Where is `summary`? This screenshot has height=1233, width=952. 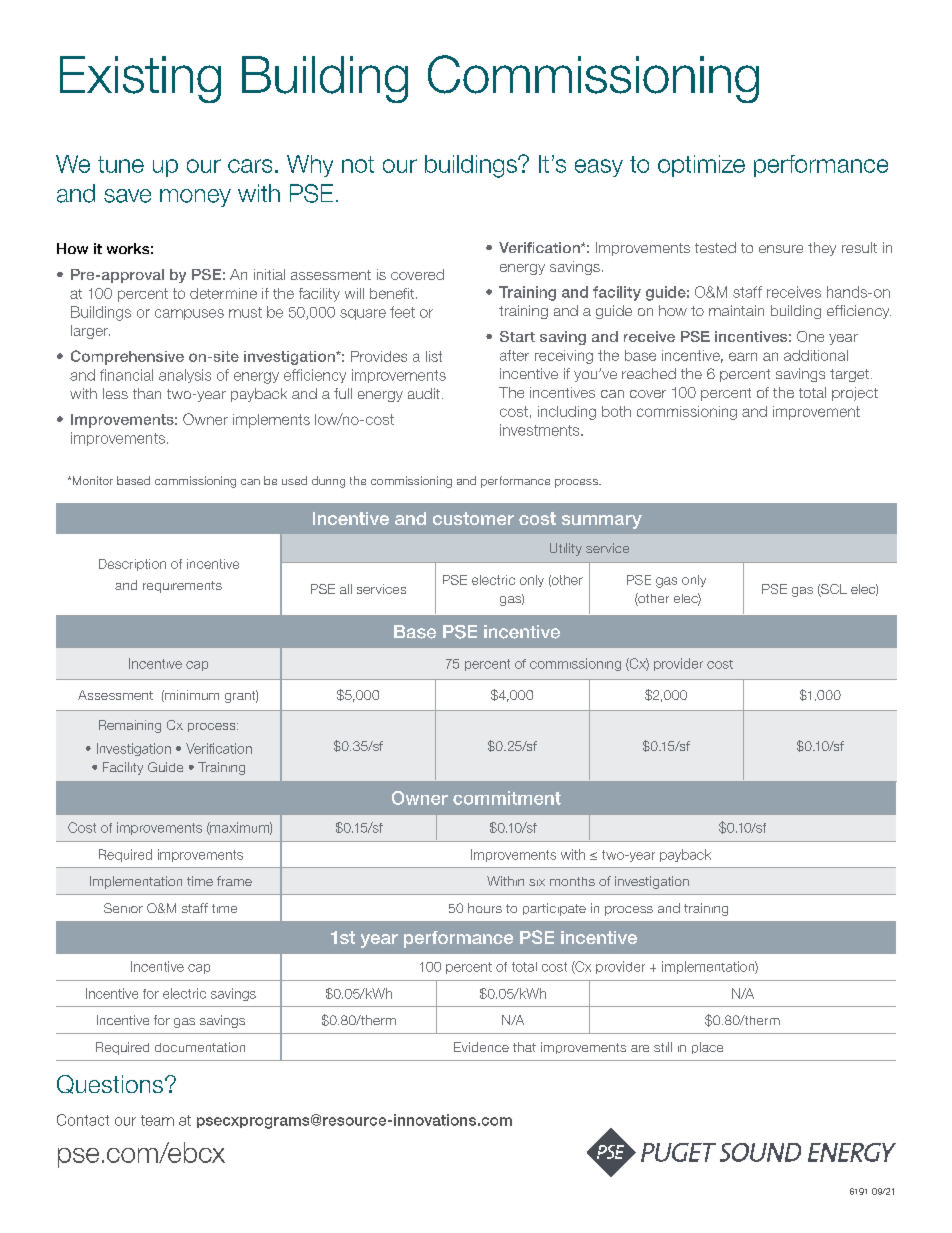
summary is located at coordinates (602, 522).
